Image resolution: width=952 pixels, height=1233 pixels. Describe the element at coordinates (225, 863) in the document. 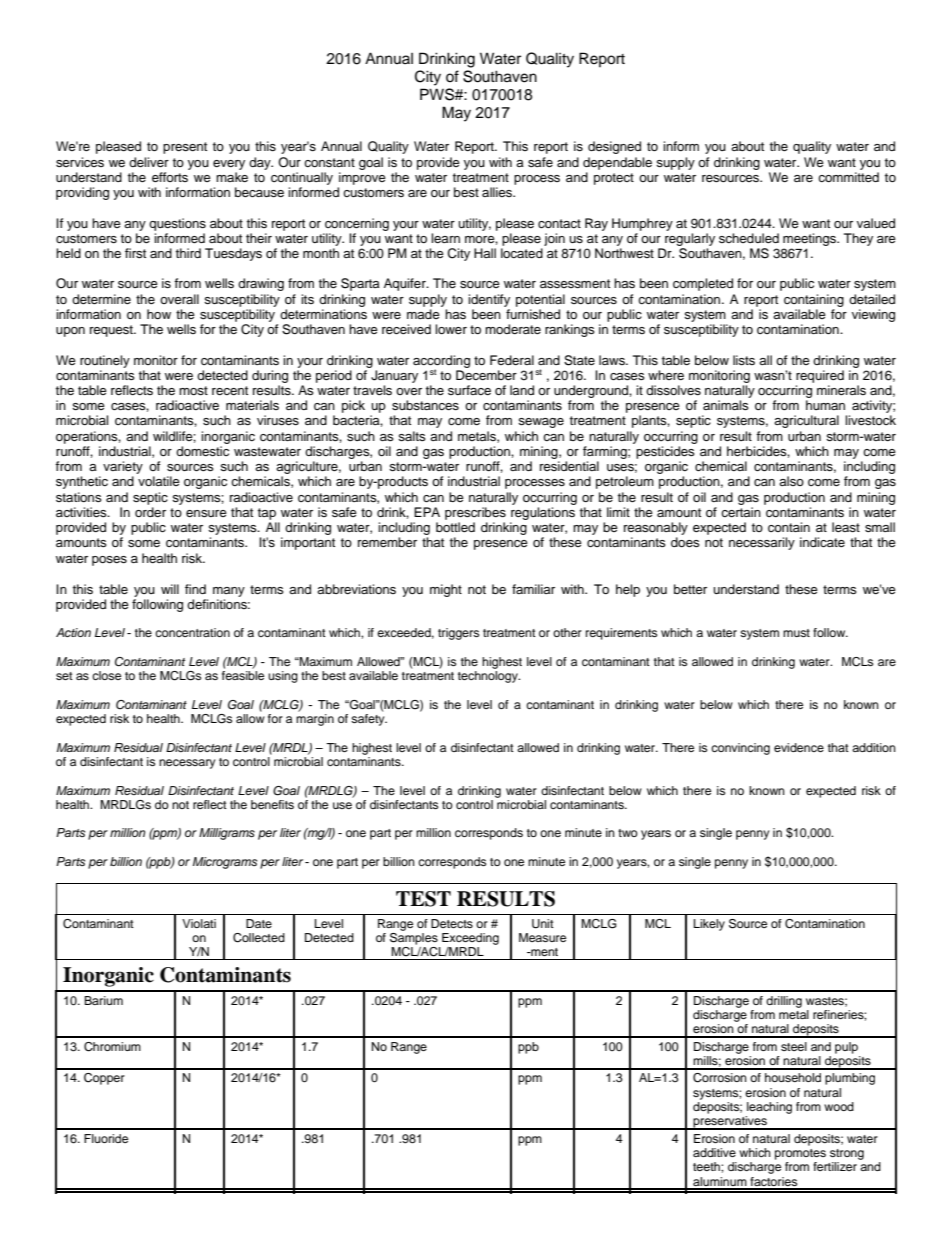

I see `Micrograms` at that location.
